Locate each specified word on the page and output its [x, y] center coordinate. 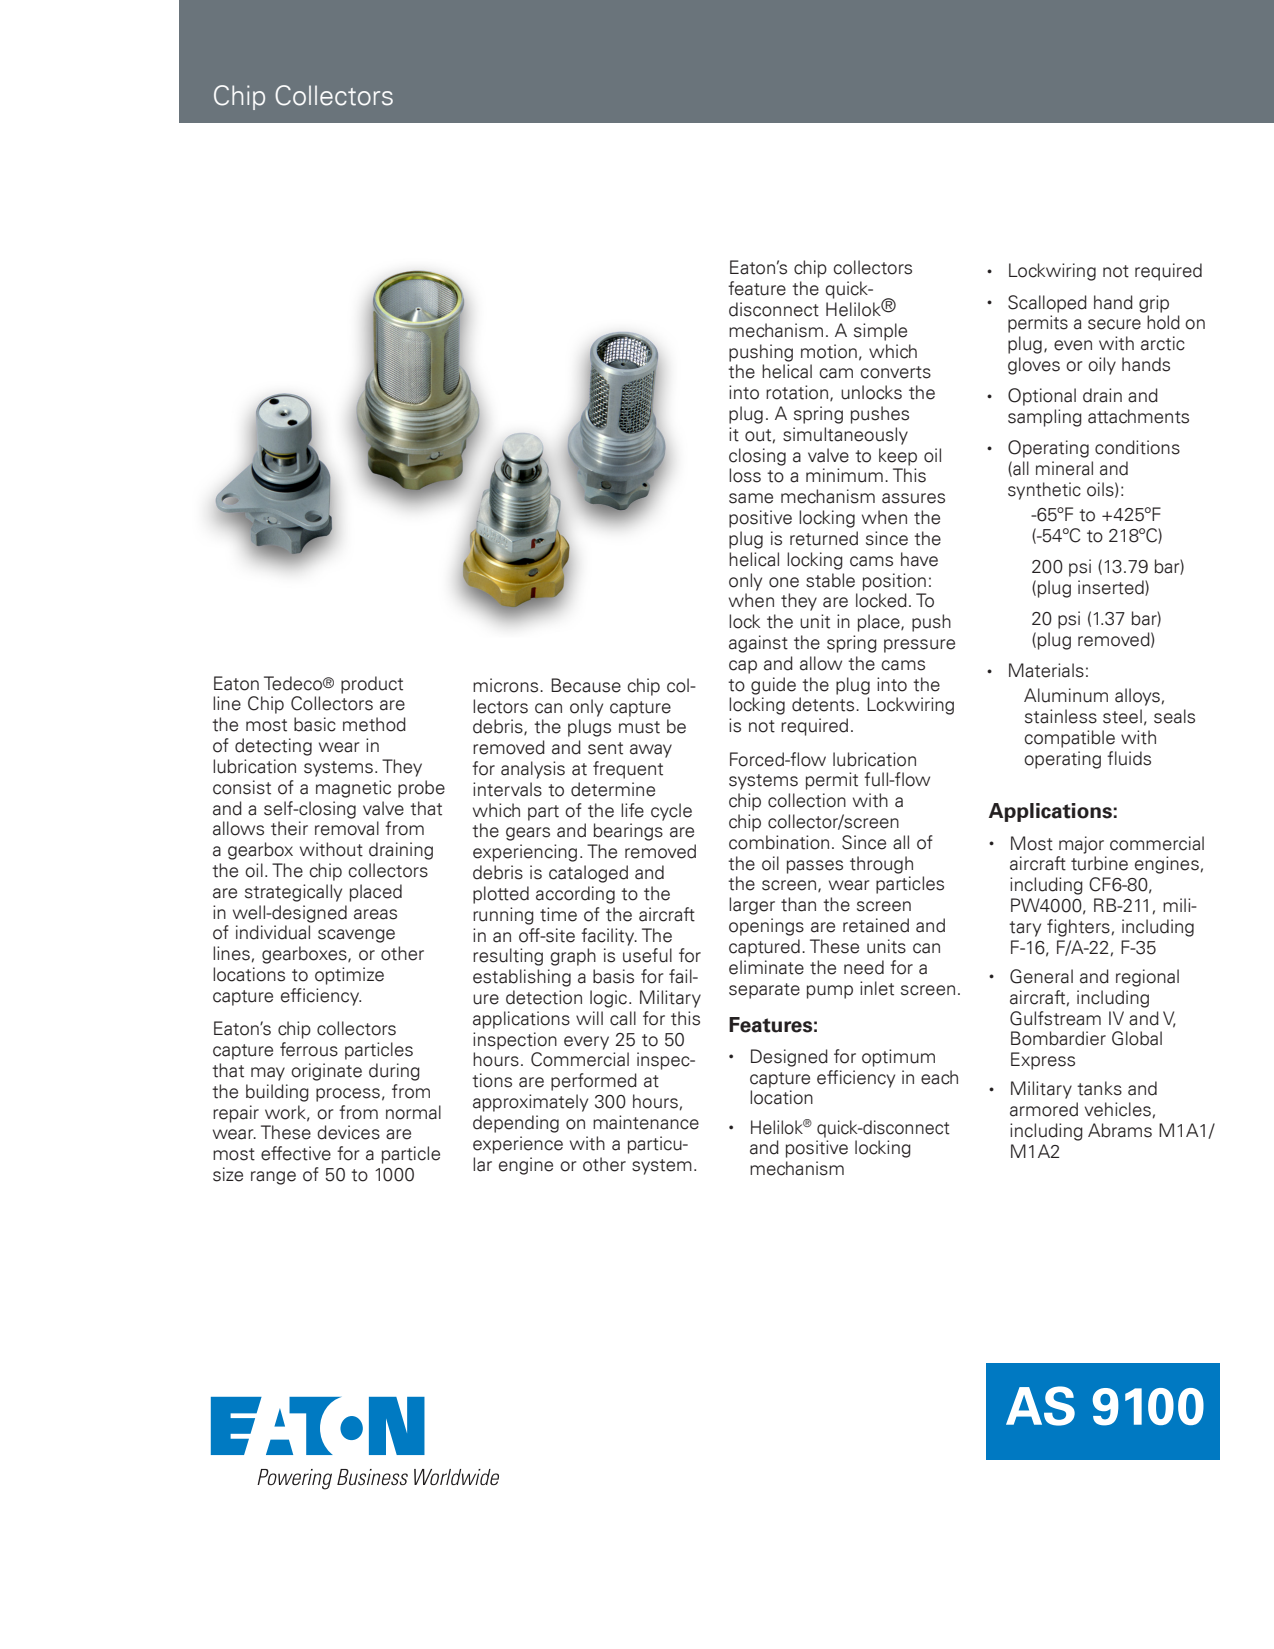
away [651, 751]
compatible [1069, 739]
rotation [797, 392]
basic [315, 724]
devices [348, 1132]
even [1073, 345]
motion [829, 351]
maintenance [646, 1122]
